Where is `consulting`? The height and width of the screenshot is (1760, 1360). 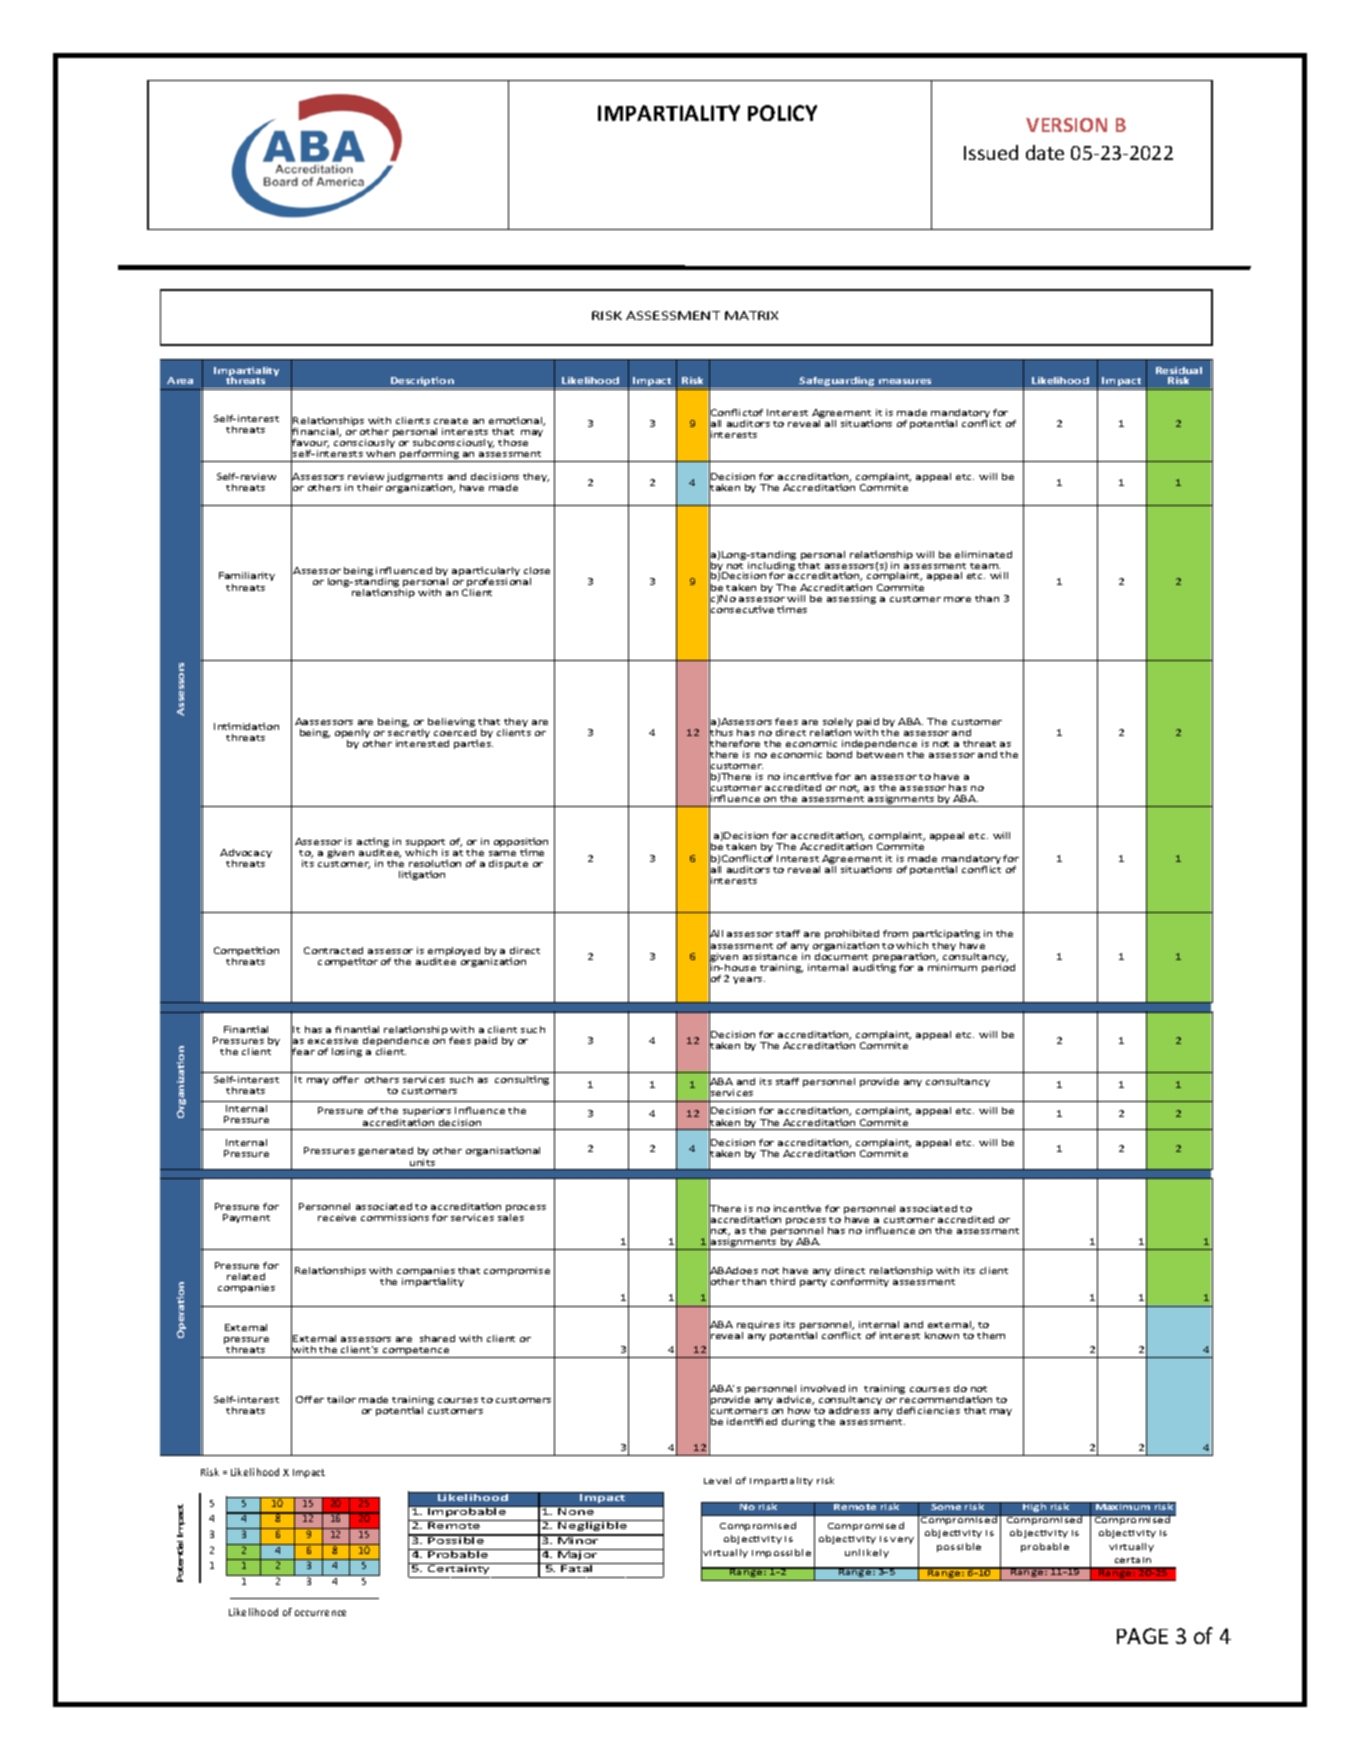
consulting is located at coordinates (522, 1080).
